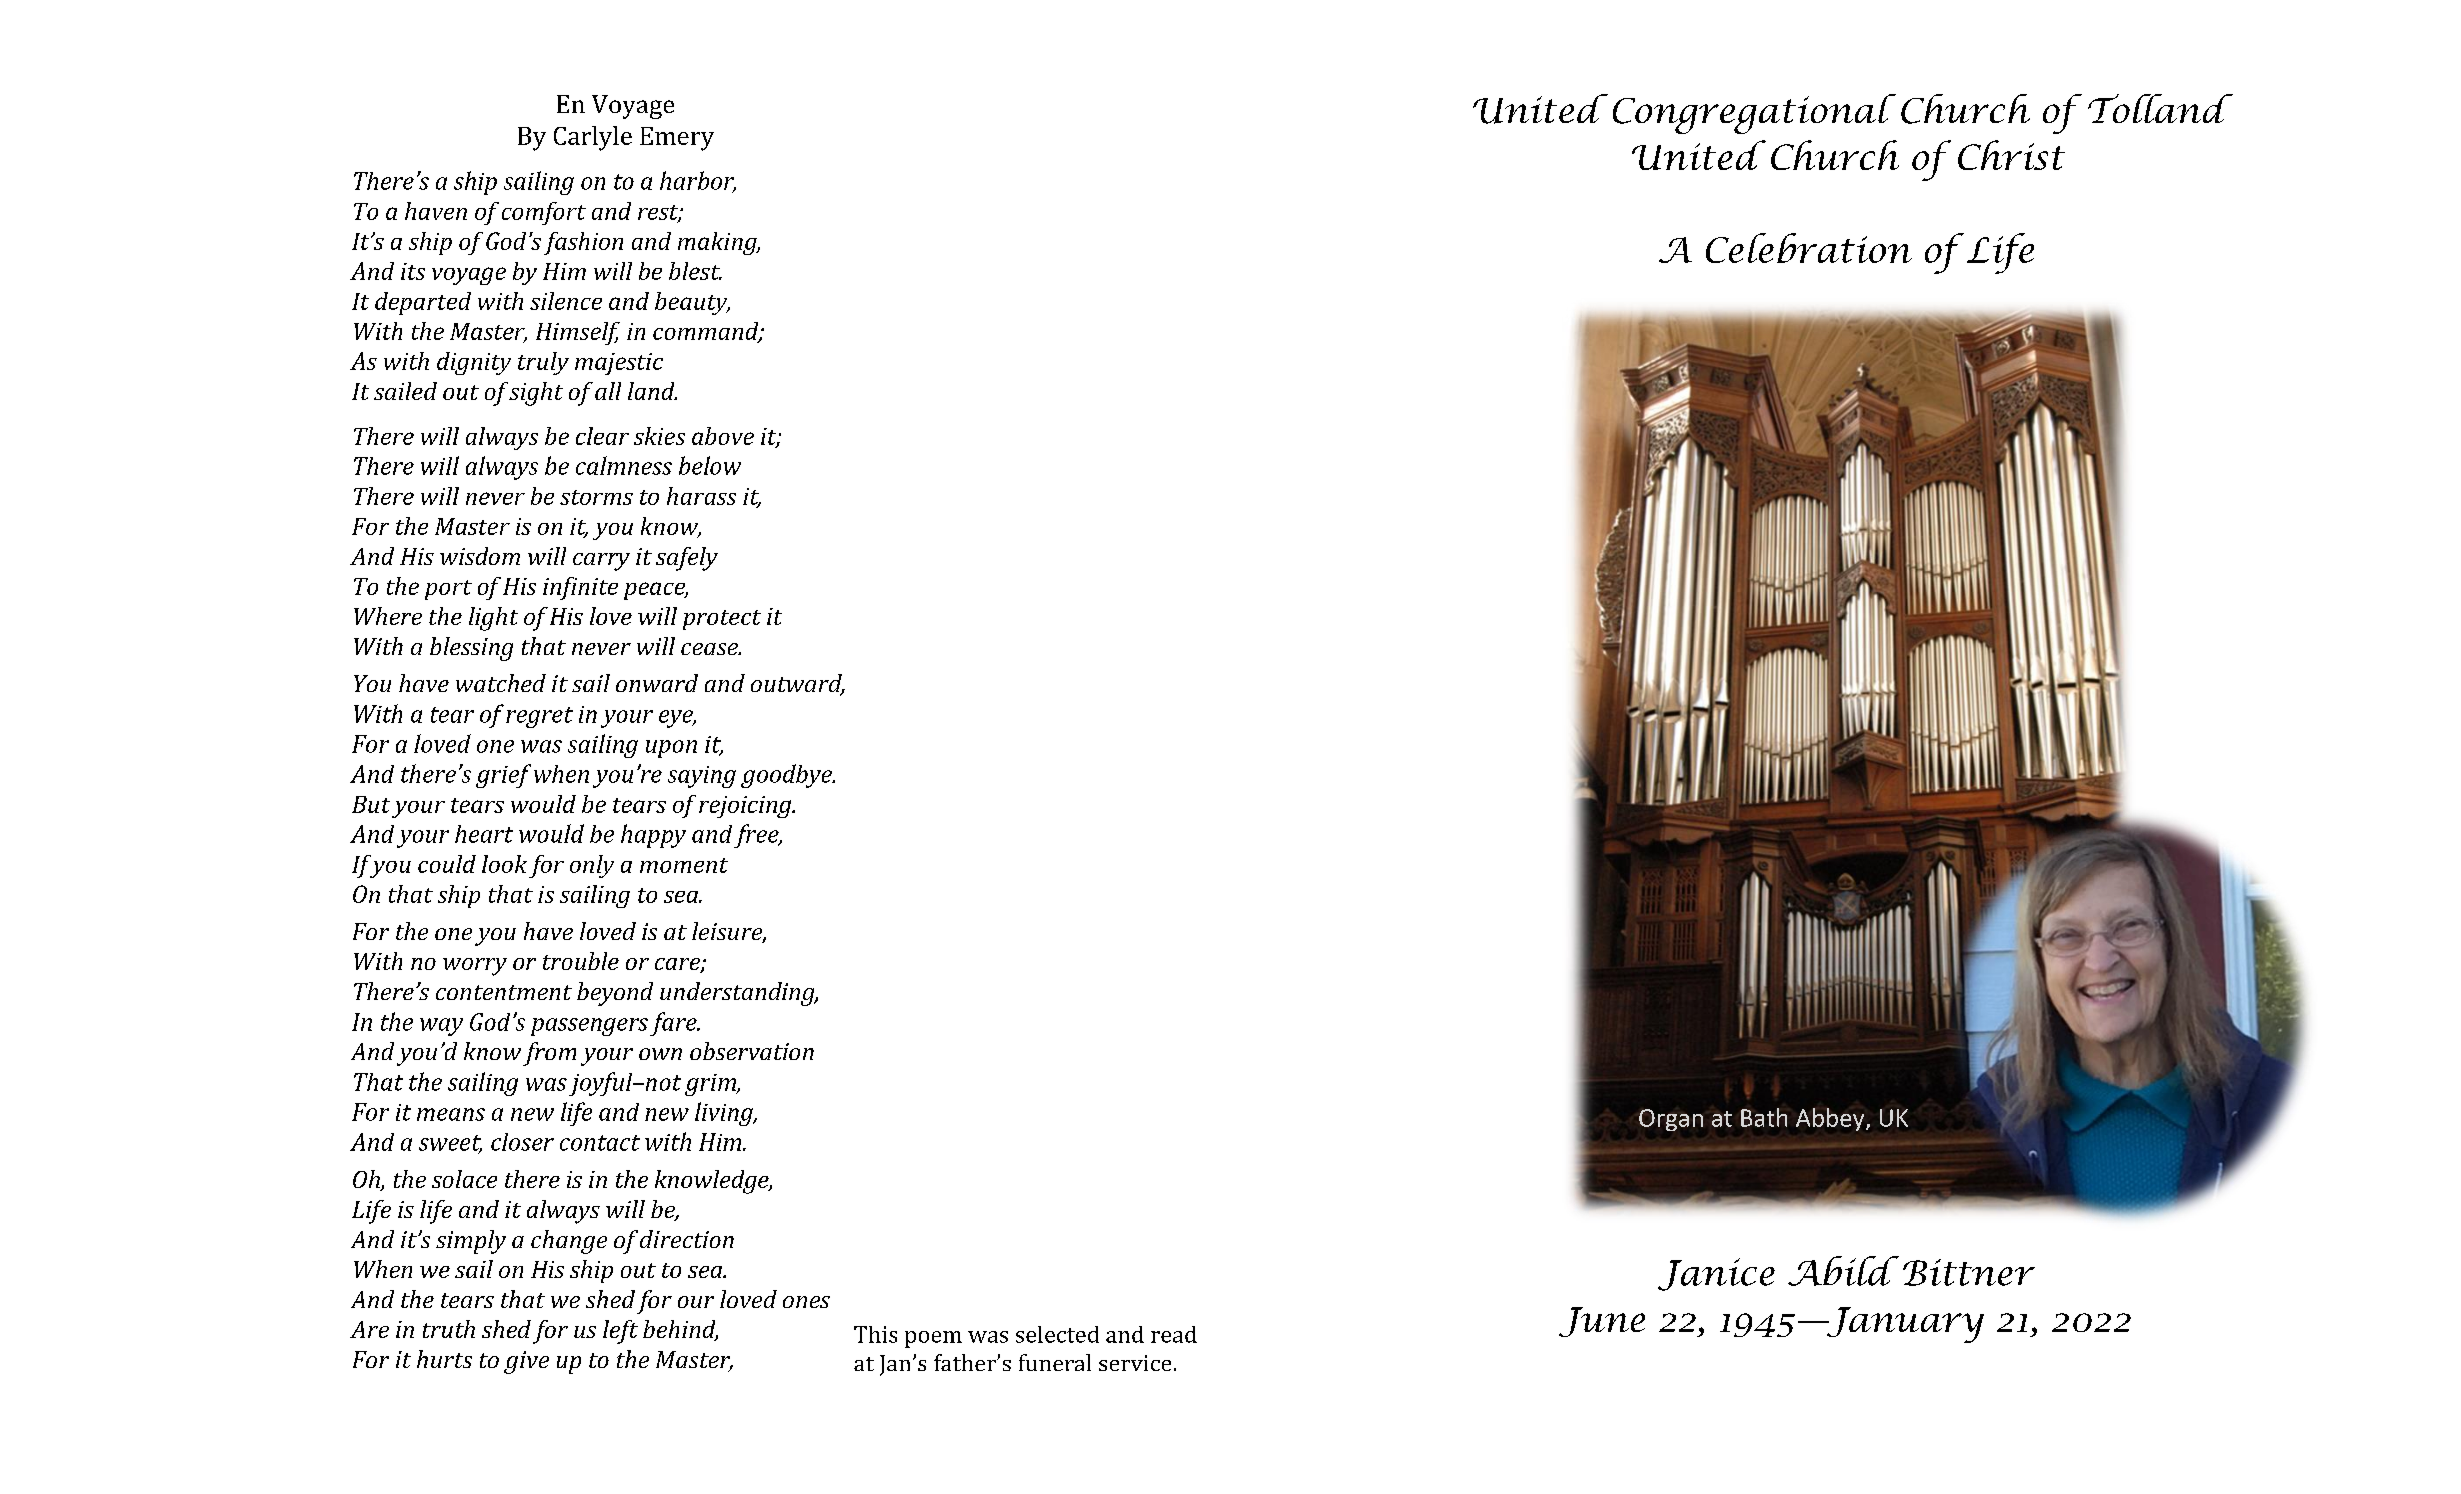 This document has height=1494, width=2461. Describe the element at coordinates (1174, 1334) in the document. I see `read` at that location.
